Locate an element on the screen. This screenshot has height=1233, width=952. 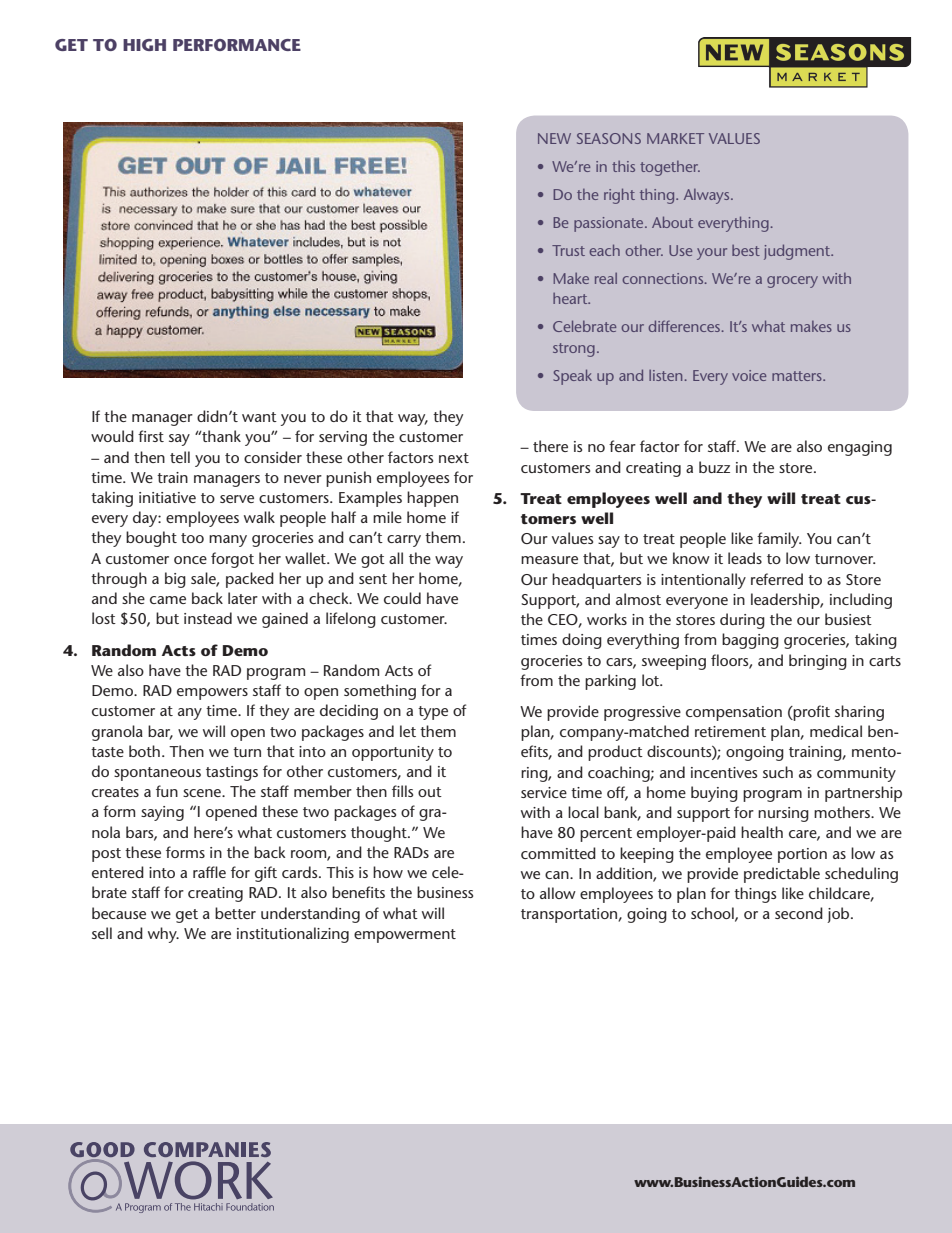
HIGH is located at coordinates (144, 45).
